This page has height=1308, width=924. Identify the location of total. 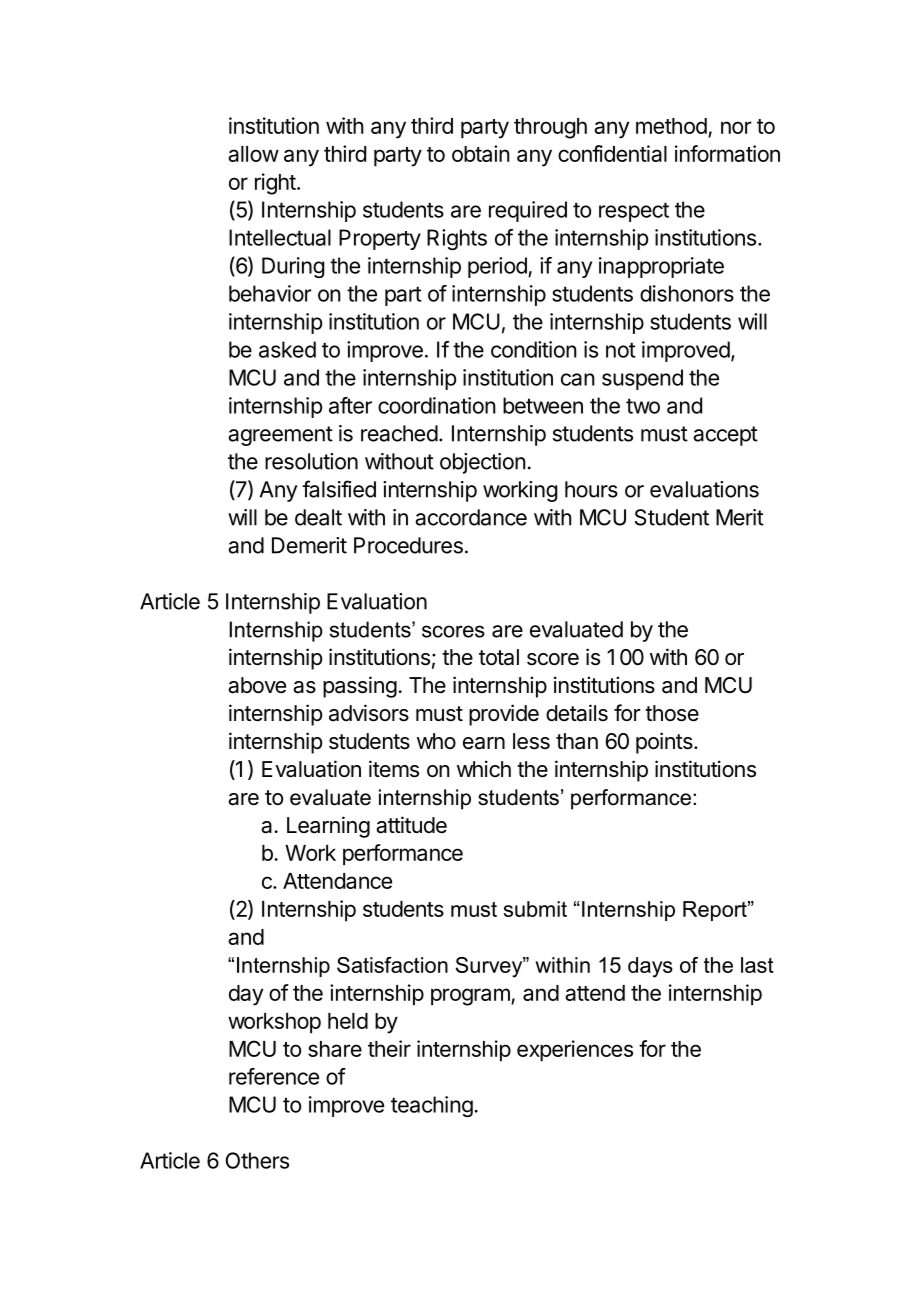
(499, 657).
